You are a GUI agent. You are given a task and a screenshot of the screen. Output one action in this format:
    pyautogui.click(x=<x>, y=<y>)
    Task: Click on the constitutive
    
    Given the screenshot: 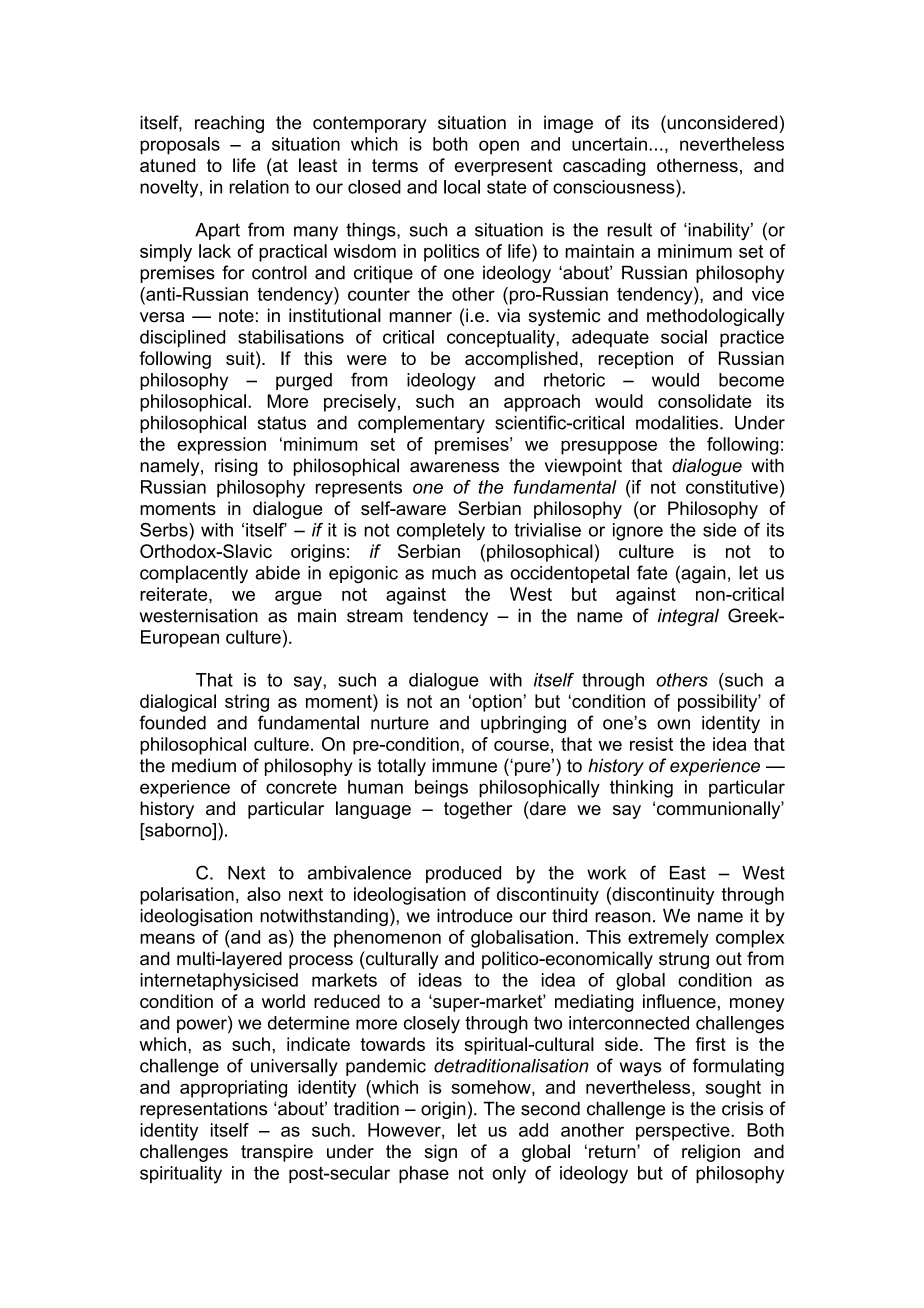 What is the action you would take?
    pyautogui.click(x=732, y=487)
